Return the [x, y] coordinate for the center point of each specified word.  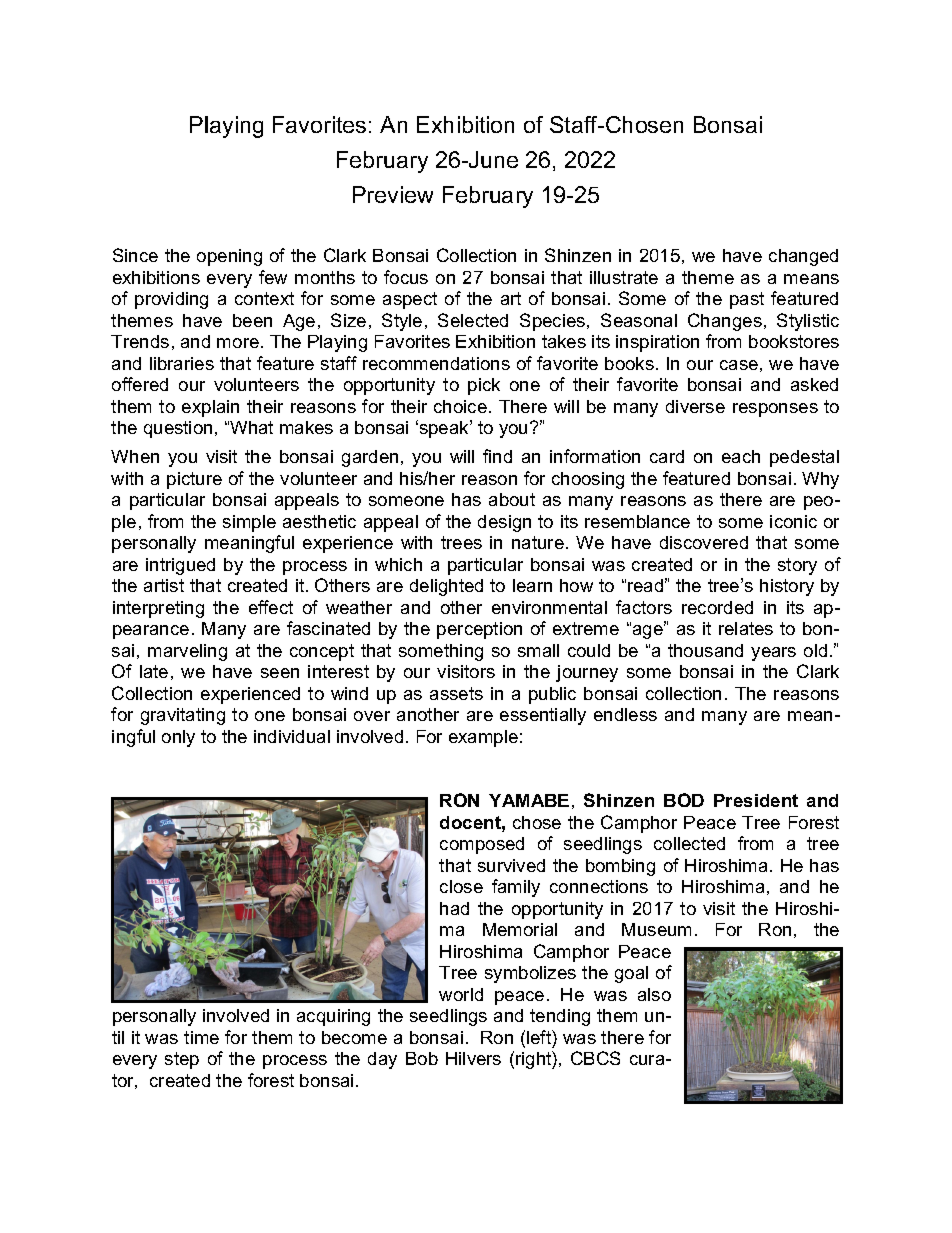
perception [479, 630]
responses [775, 410]
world [461, 994]
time [201, 1037]
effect [271, 607]
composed [482, 845]
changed [803, 257]
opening [229, 257]
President [756, 800]
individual [292, 736]
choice [460, 406]
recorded [717, 607]
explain [210, 408]
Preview [393, 194]
